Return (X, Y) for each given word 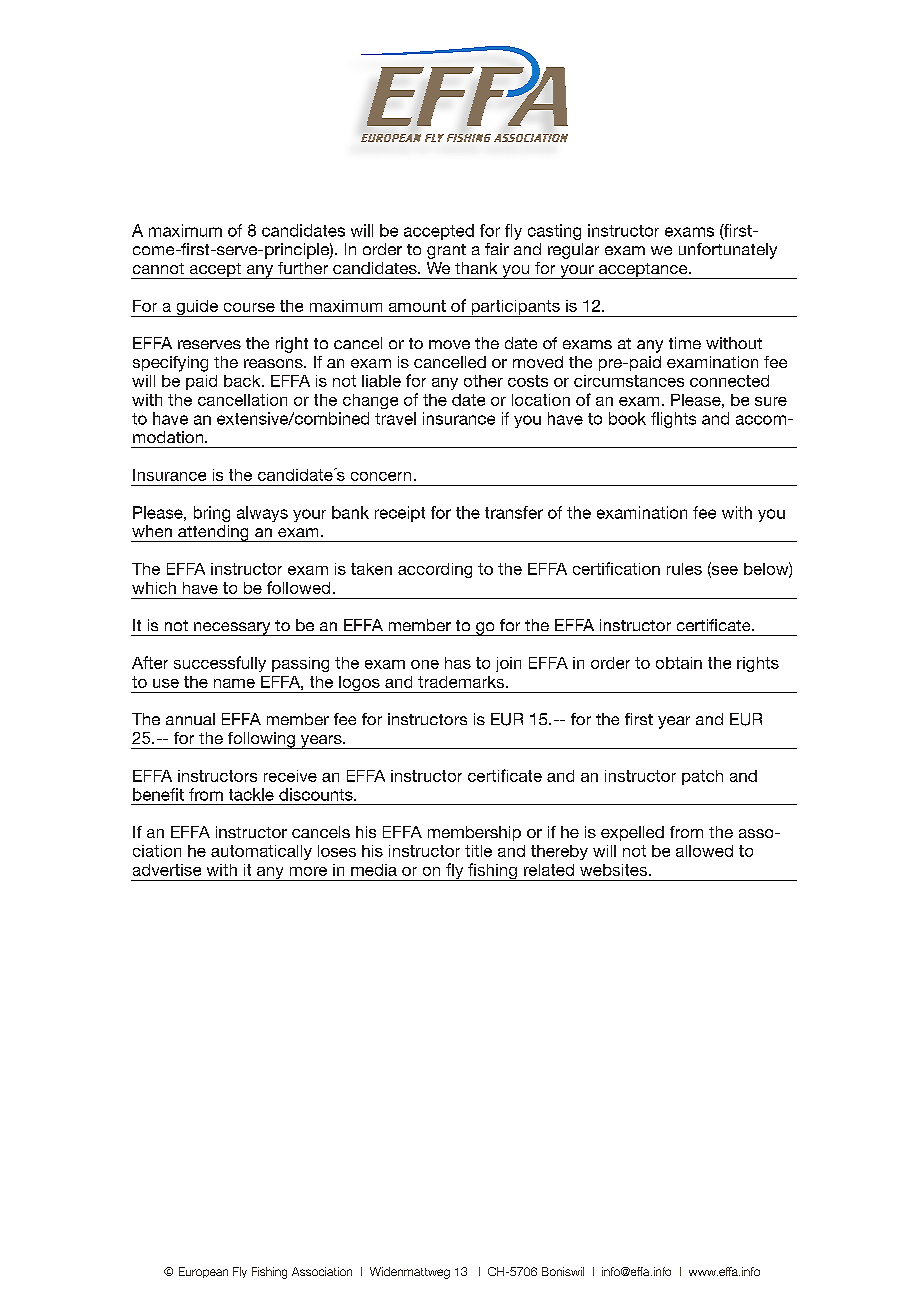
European (203, 1272)
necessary (232, 629)
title (478, 851)
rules (684, 569)
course (249, 307)
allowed (704, 851)
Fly (240, 1272)
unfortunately (728, 251)
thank (476, 268)
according (435, 570)
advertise (167, 870)
